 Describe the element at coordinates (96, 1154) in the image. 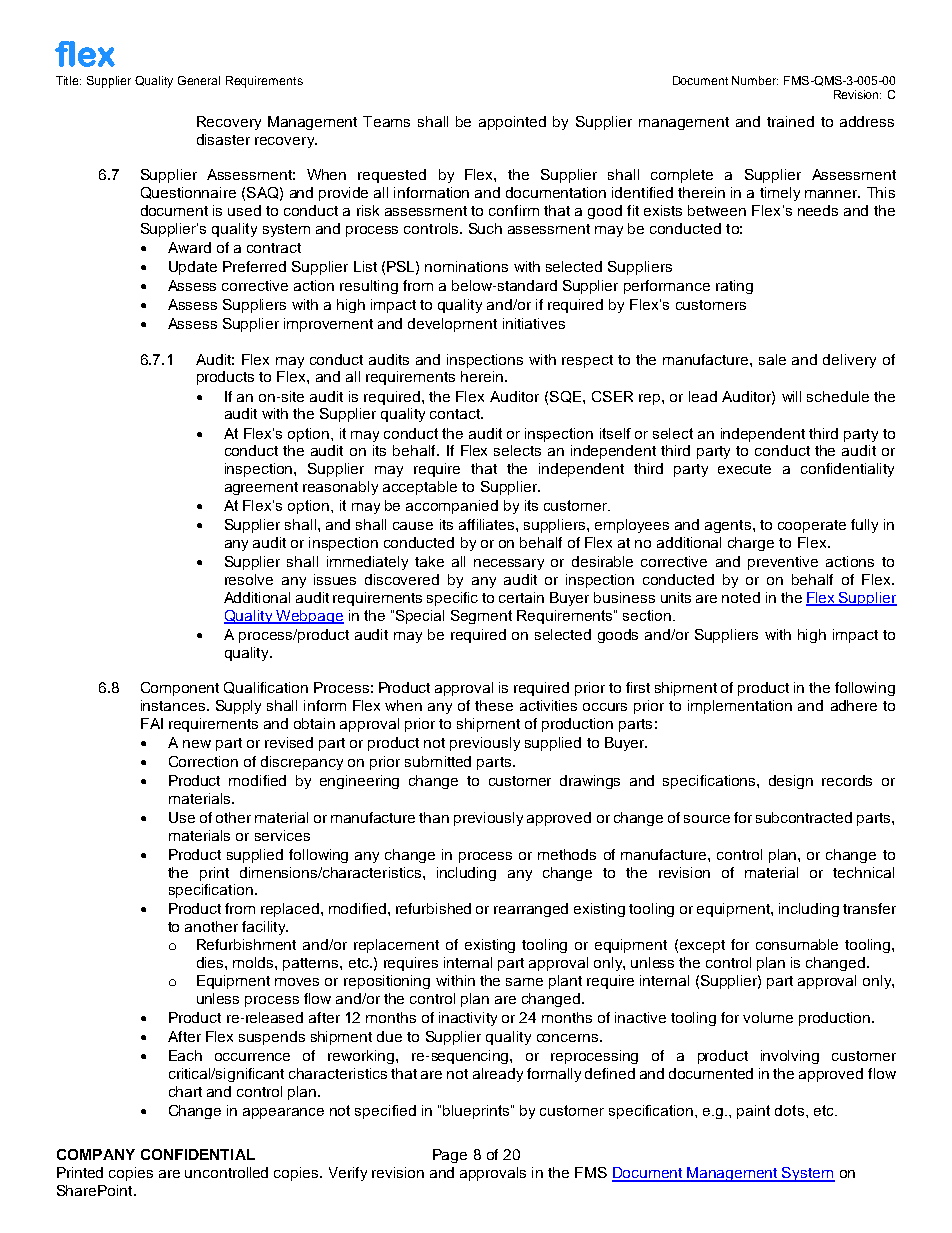

I see `COMPANY` at that location.
